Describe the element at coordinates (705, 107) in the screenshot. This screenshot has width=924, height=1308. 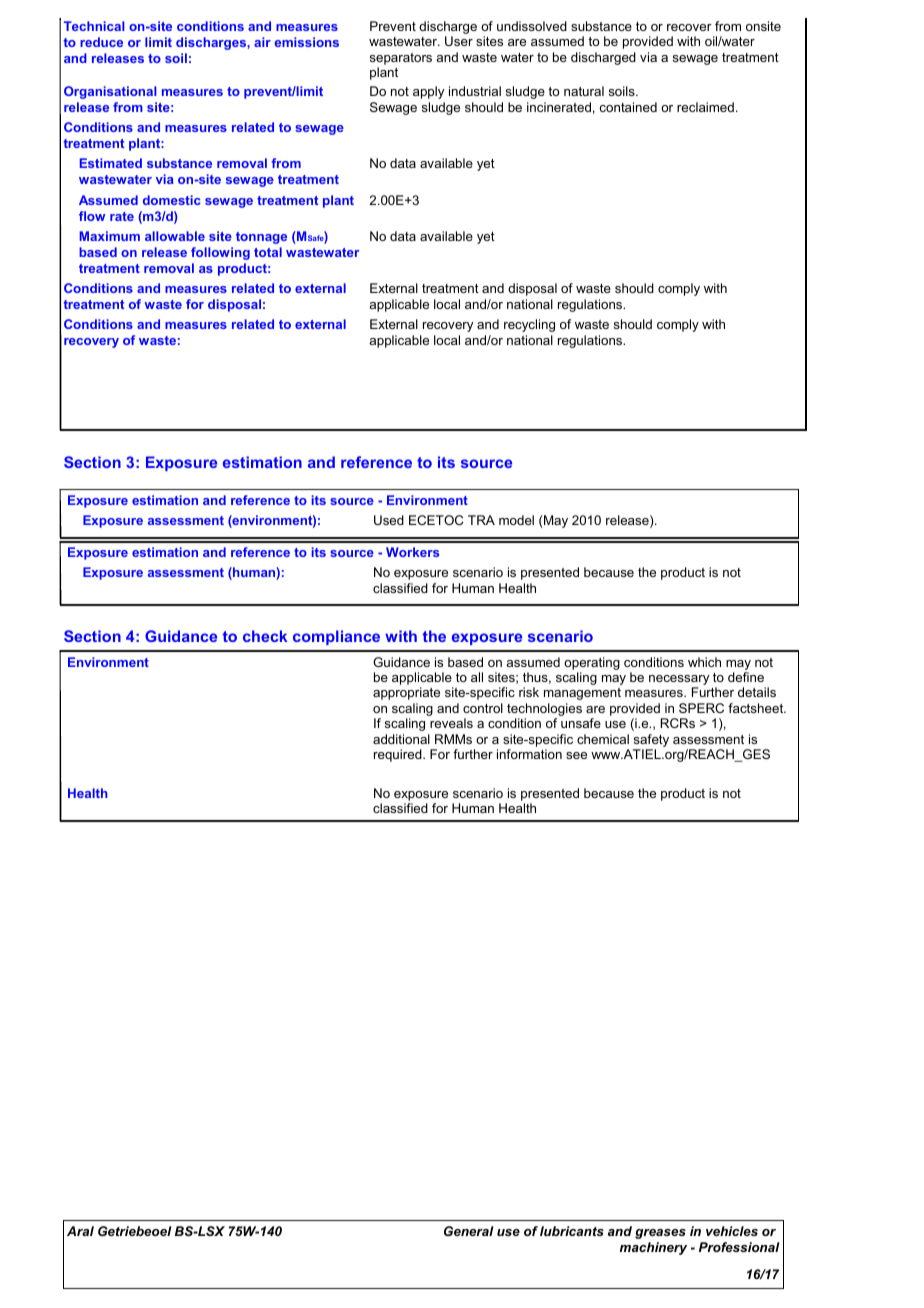
I see `reclaimed` at that location.
